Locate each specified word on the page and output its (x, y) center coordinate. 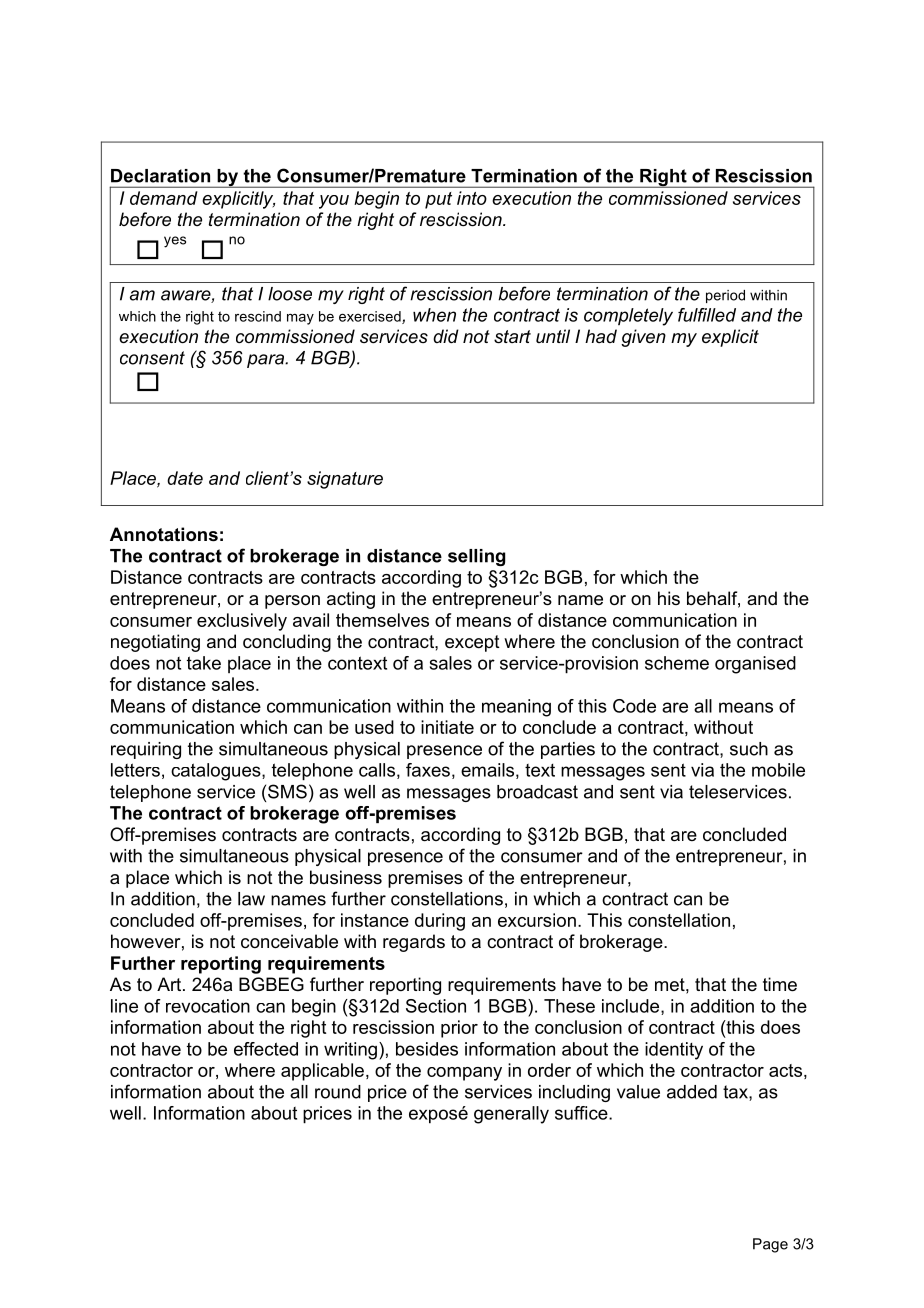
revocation (208, 1006)
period (725, 296)
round (338, 1092)
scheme (677, 663)
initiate (447, 727)
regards (414, 943)
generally (511, 1115)
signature (345, 480)
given (643, 338)
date (185, 478)
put (438, 200)
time (780, 984)
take (204, 663)
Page (770, 1245)
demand (164, 198)
